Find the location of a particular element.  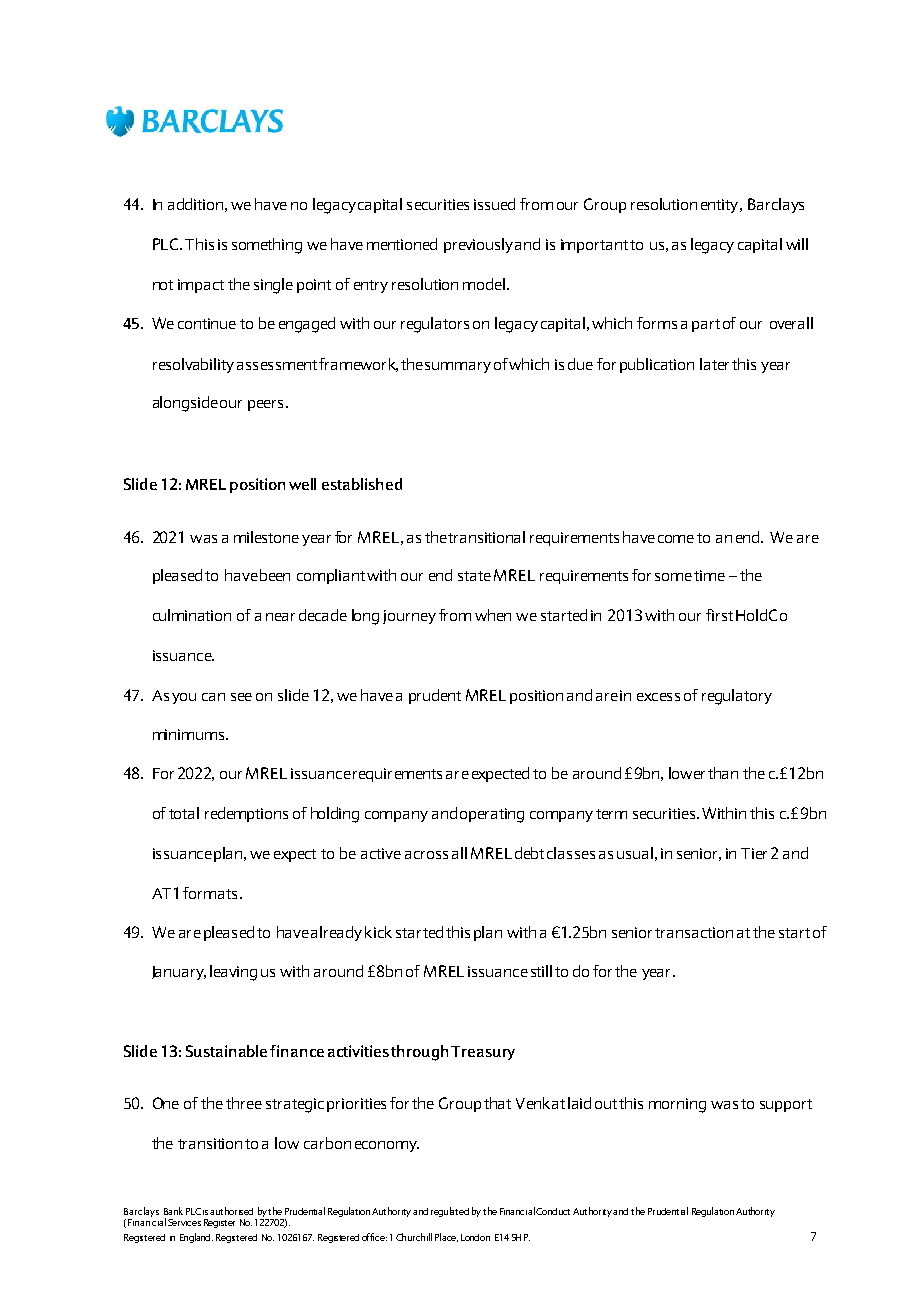

previously is located at coordinates (478, 245).
